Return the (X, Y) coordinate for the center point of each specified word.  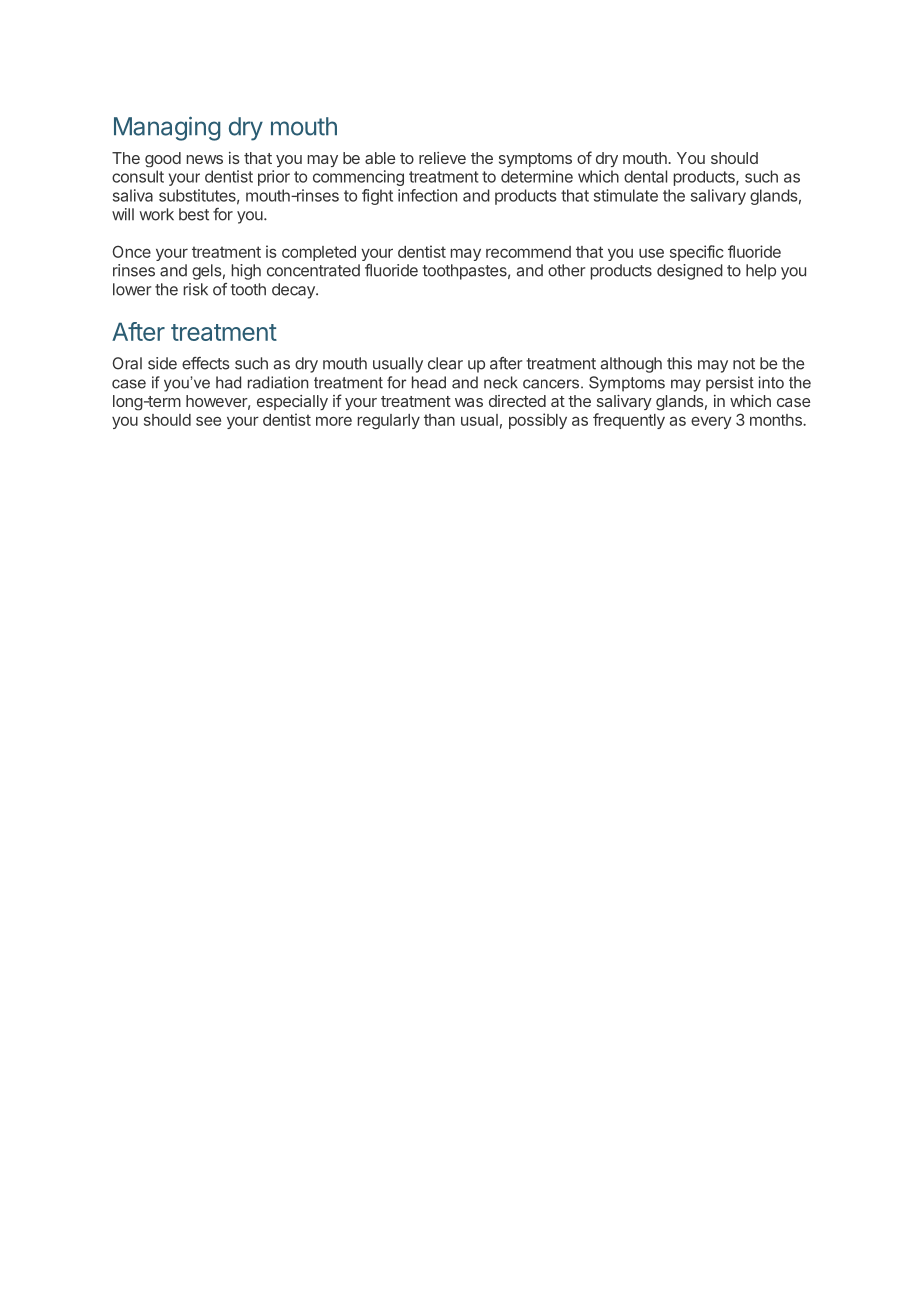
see (208, 421)
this (679, 363)
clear (445, 363)
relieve (442, 158)
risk (196, 289)
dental (645, 176)
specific (697, 253)
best (194, 214)
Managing (167, 128)
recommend (528, 252)
